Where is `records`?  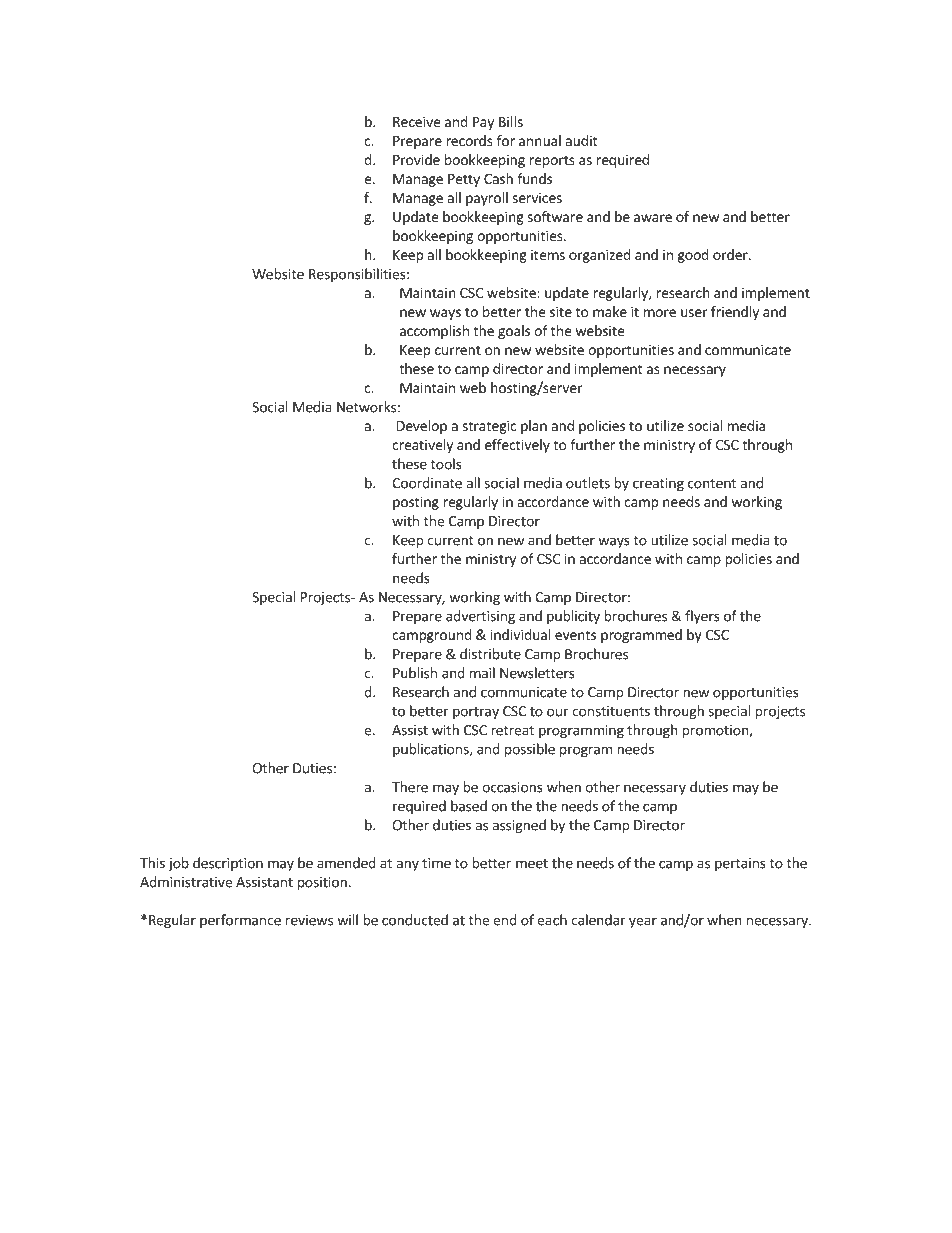
records is located at coordinates (469, 140).
